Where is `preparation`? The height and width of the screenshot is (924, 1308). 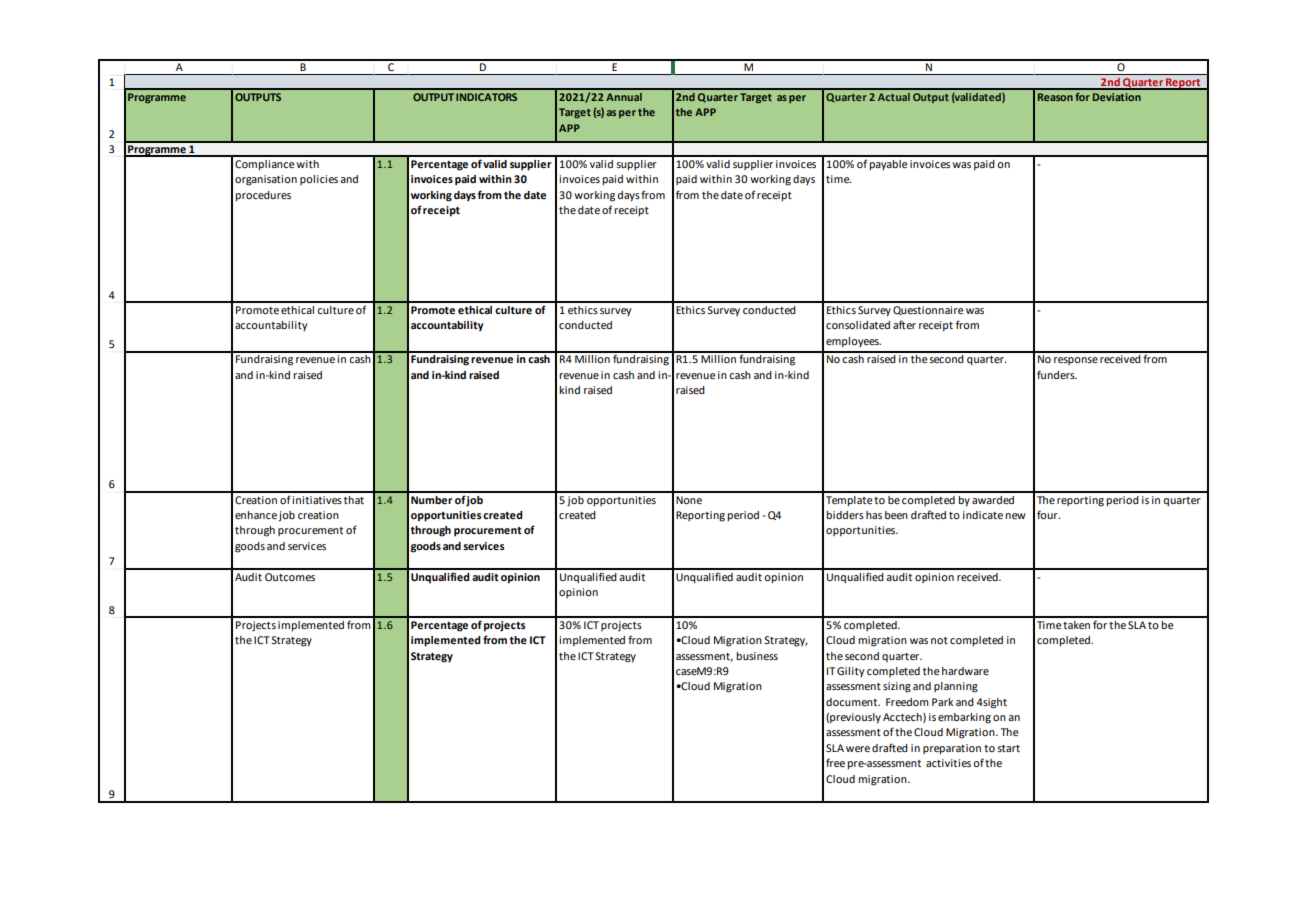 preparation is located at coordinates (952, 749).
